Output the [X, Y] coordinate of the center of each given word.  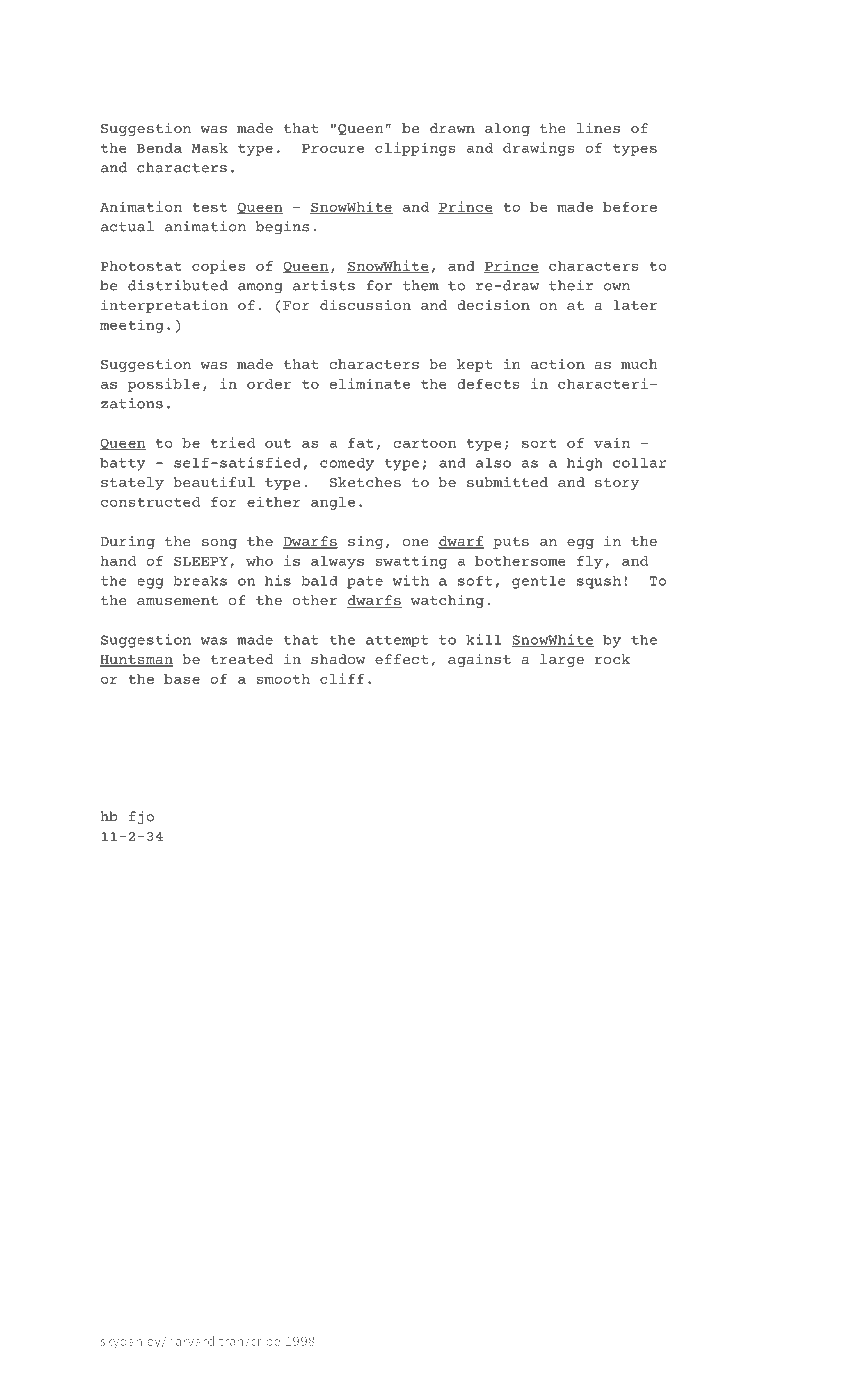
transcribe [249, 1341]
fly [590, 562]
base [182, 679]
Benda [159, 148]
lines [598, 128]
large [562, 660]
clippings [415, 149]
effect [401, 659]
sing [365, 542]
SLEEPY [201, 561]
